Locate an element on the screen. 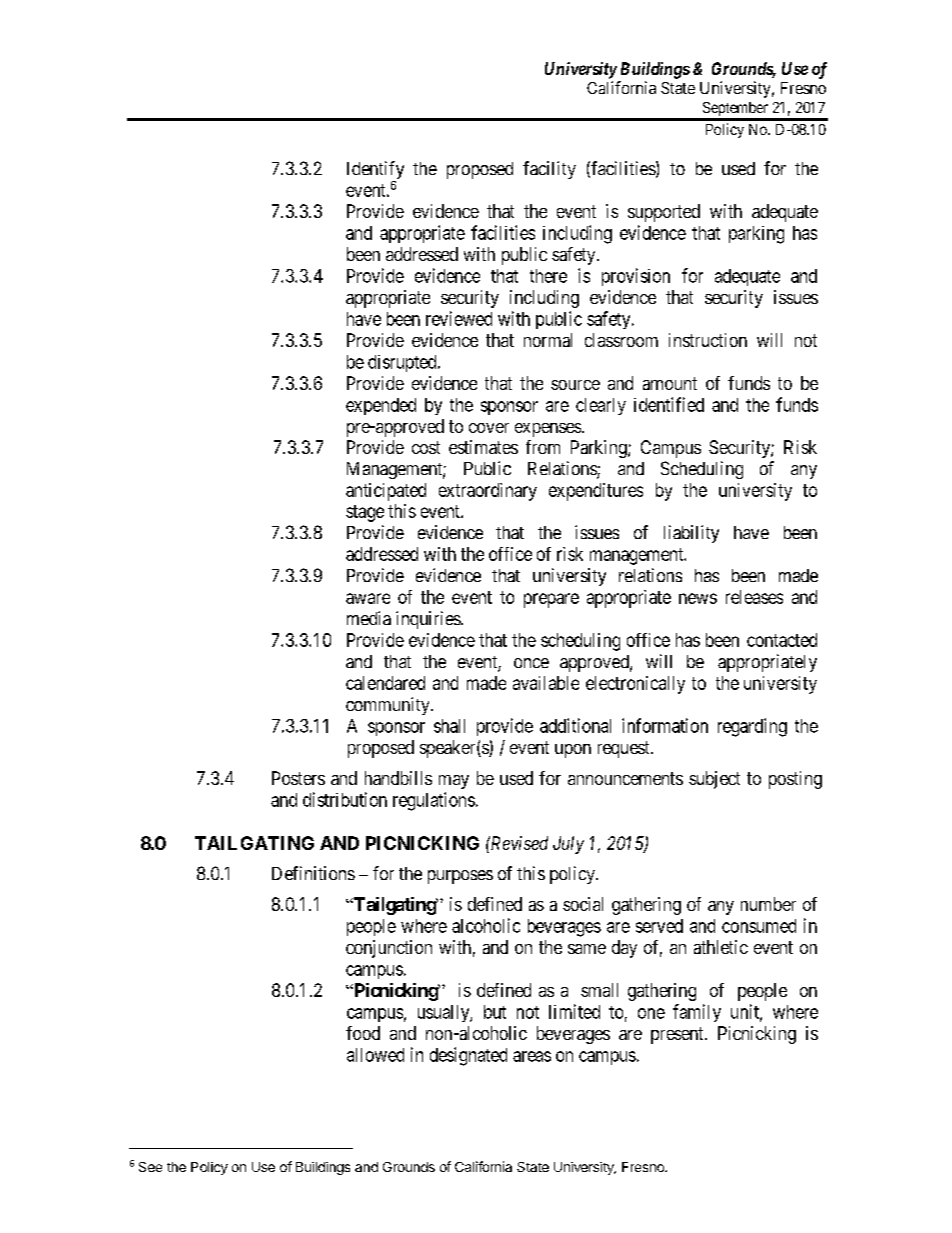 The width and height of the screenshot is (952, 1233). Identify is located at coordinates (375, 171).
